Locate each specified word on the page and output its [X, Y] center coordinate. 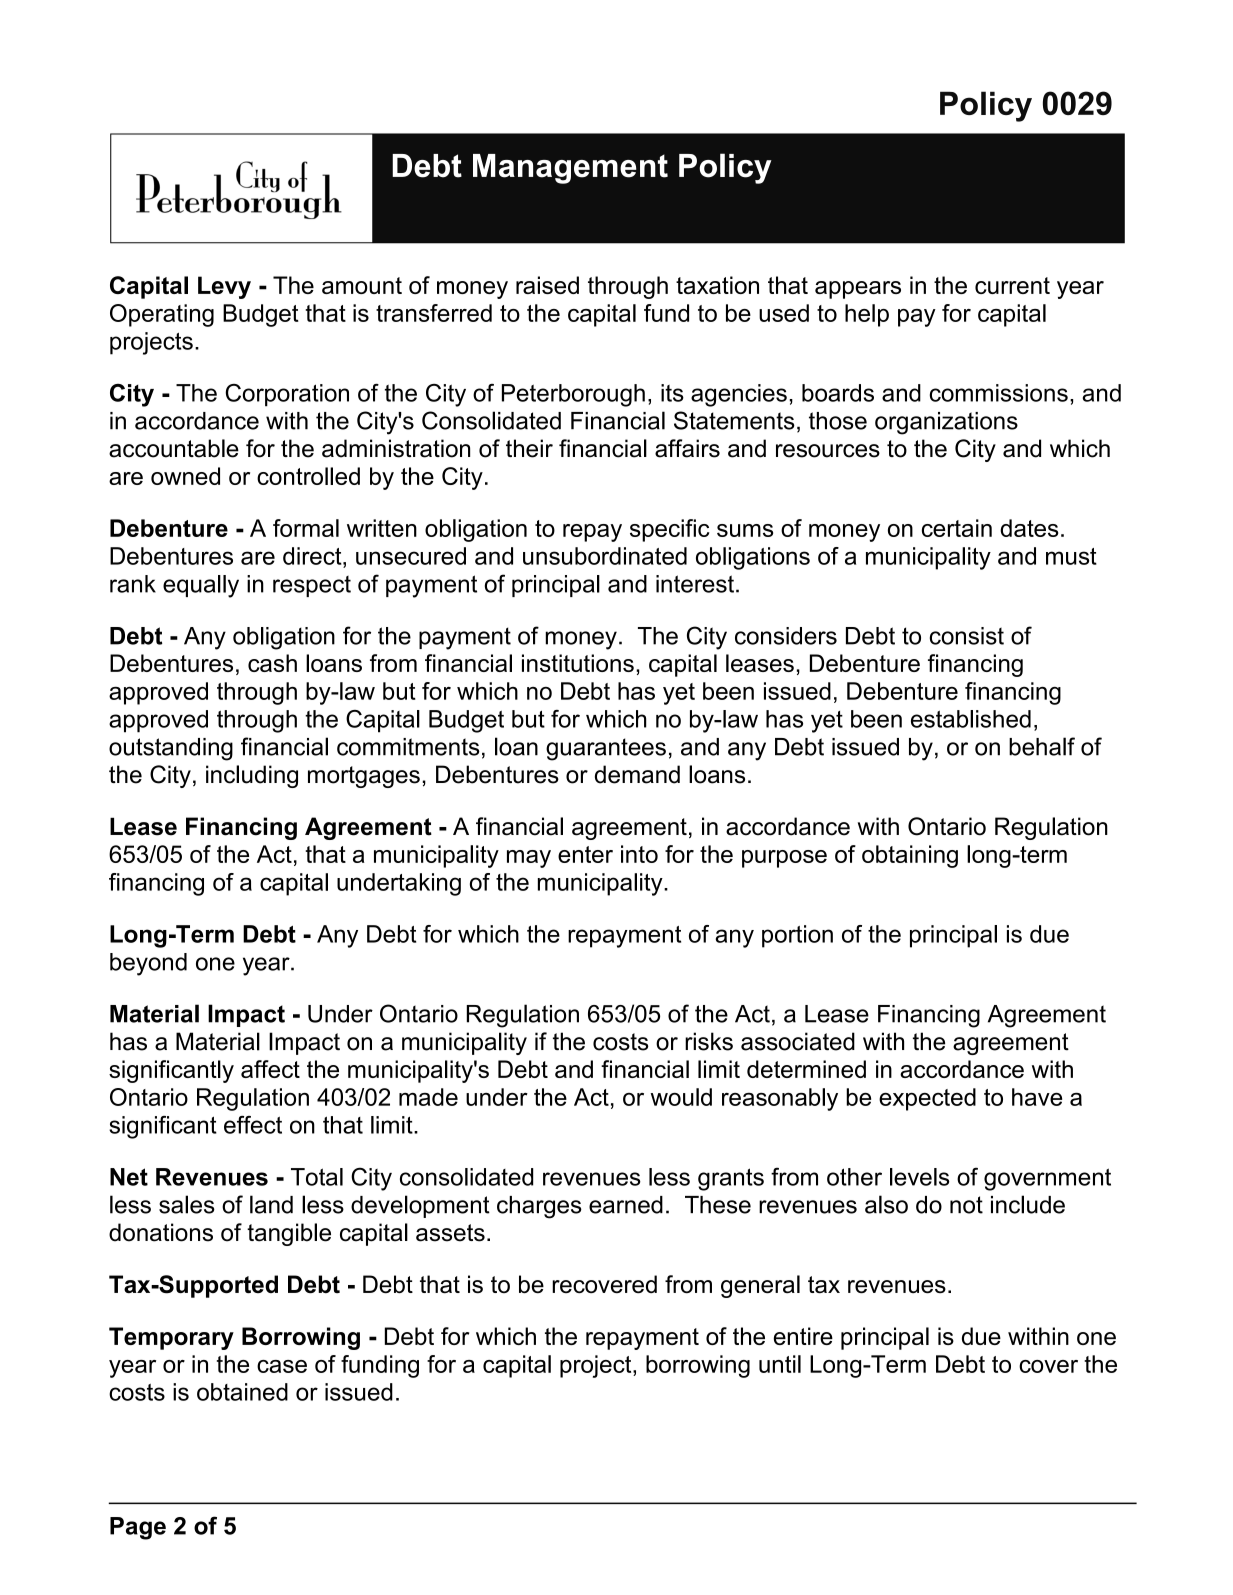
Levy [224, 287]
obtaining [910, 856]
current [1012, 285]
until [780, 1364]
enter [585, 854]
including [252, 776]
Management [570, 169]
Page [138, 1528]
